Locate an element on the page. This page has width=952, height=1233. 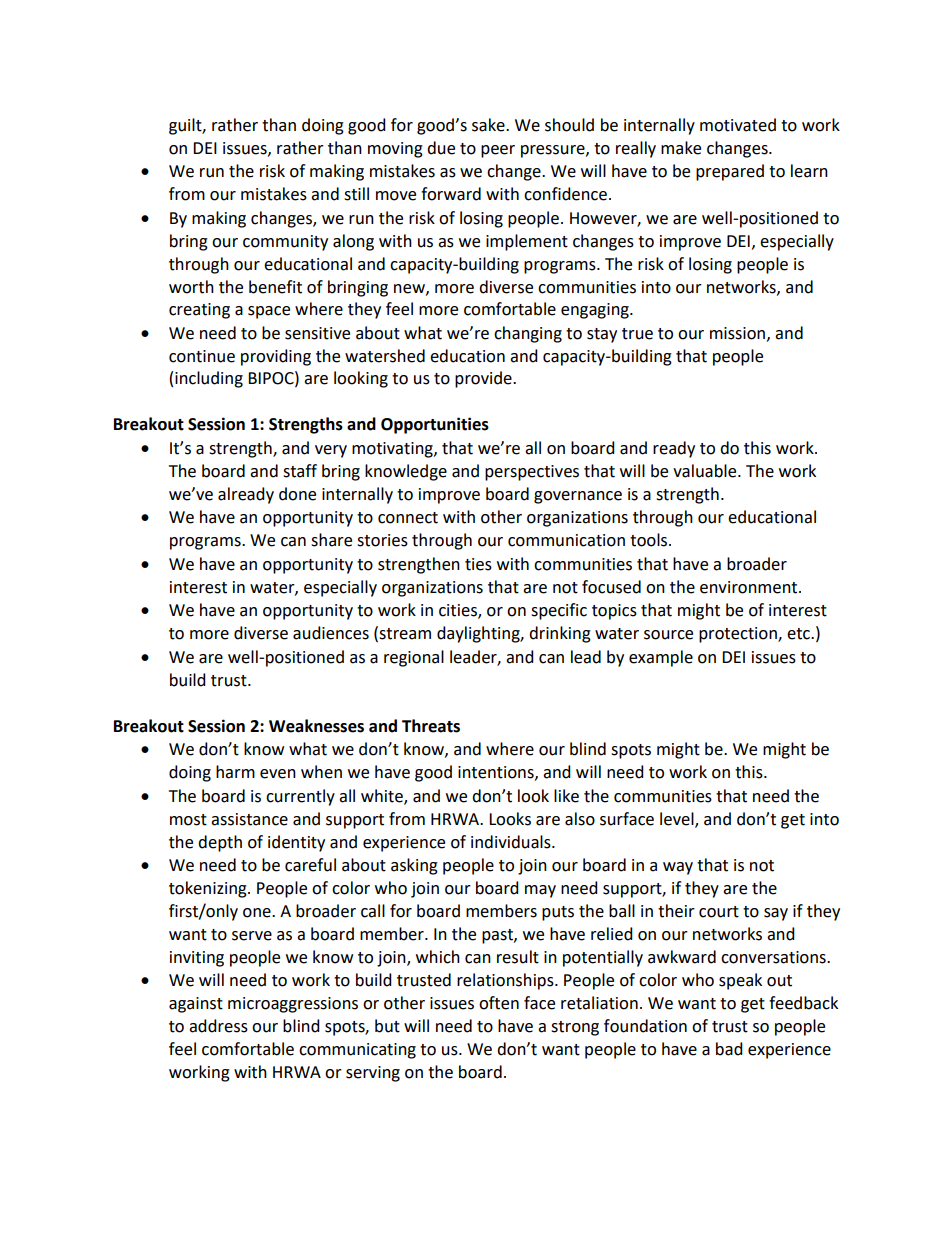
prepared is located at coordinates (730, 172).
